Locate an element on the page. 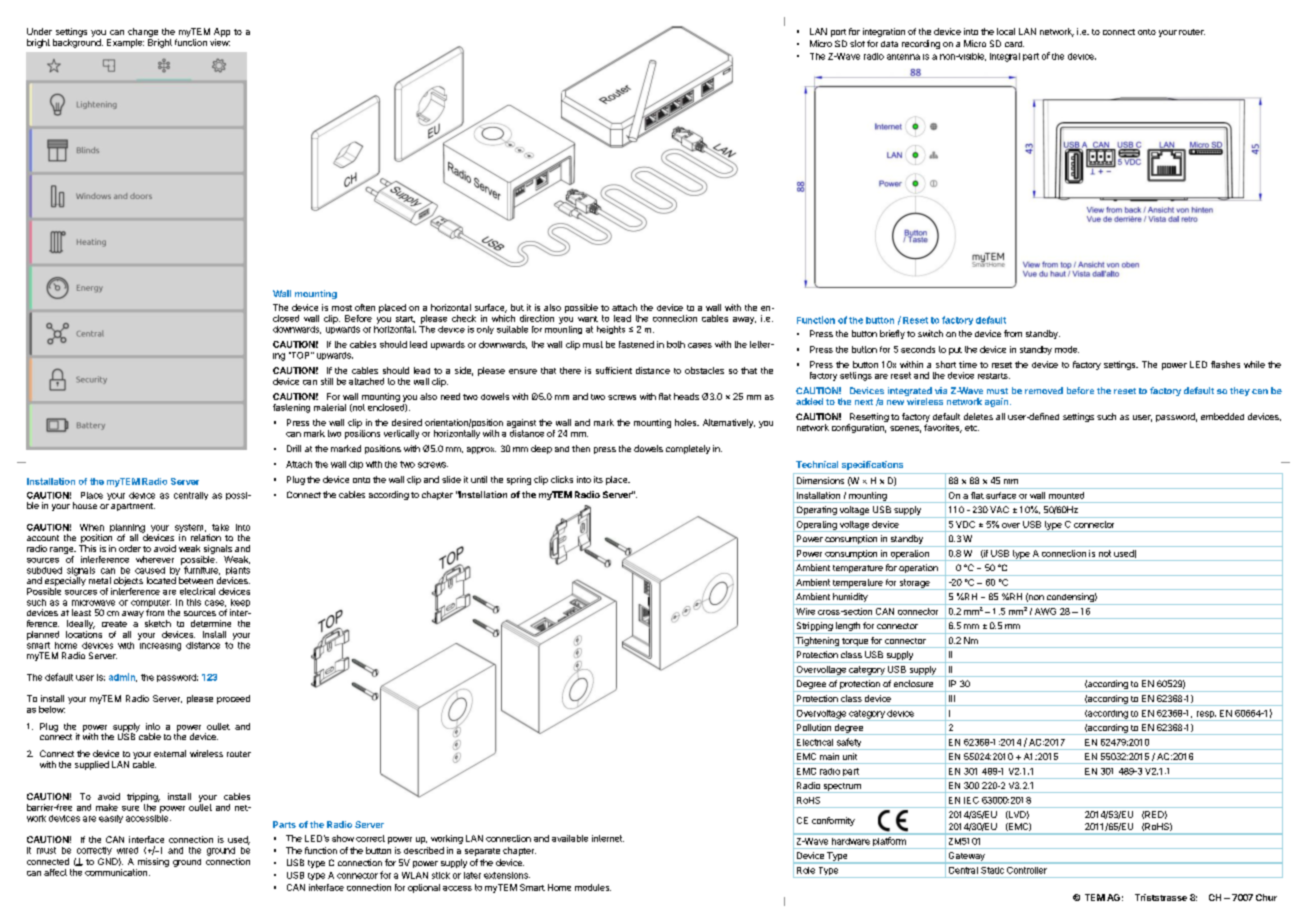  modules is located at coordinates (593, 887).
